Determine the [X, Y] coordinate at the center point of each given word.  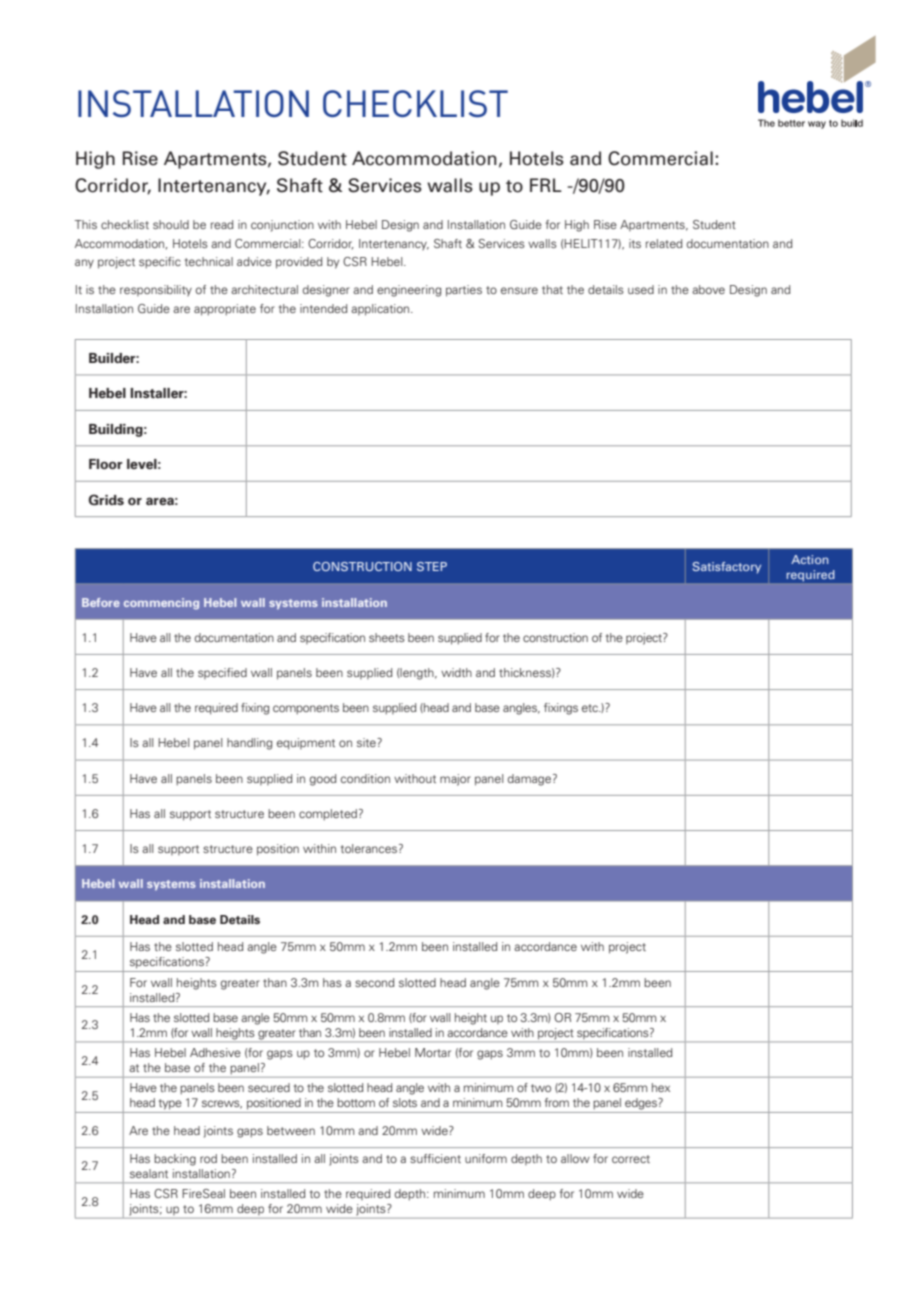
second [374, 982]
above [708, 289]
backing [175, 1160]
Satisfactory [727, 568]
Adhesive [215, 1052]
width [456, 672]
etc [591, 708]
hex [661, 1087]
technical [209, 261]
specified [222, 673]
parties [464, 291]
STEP [432, 566]
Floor [106, 464]
